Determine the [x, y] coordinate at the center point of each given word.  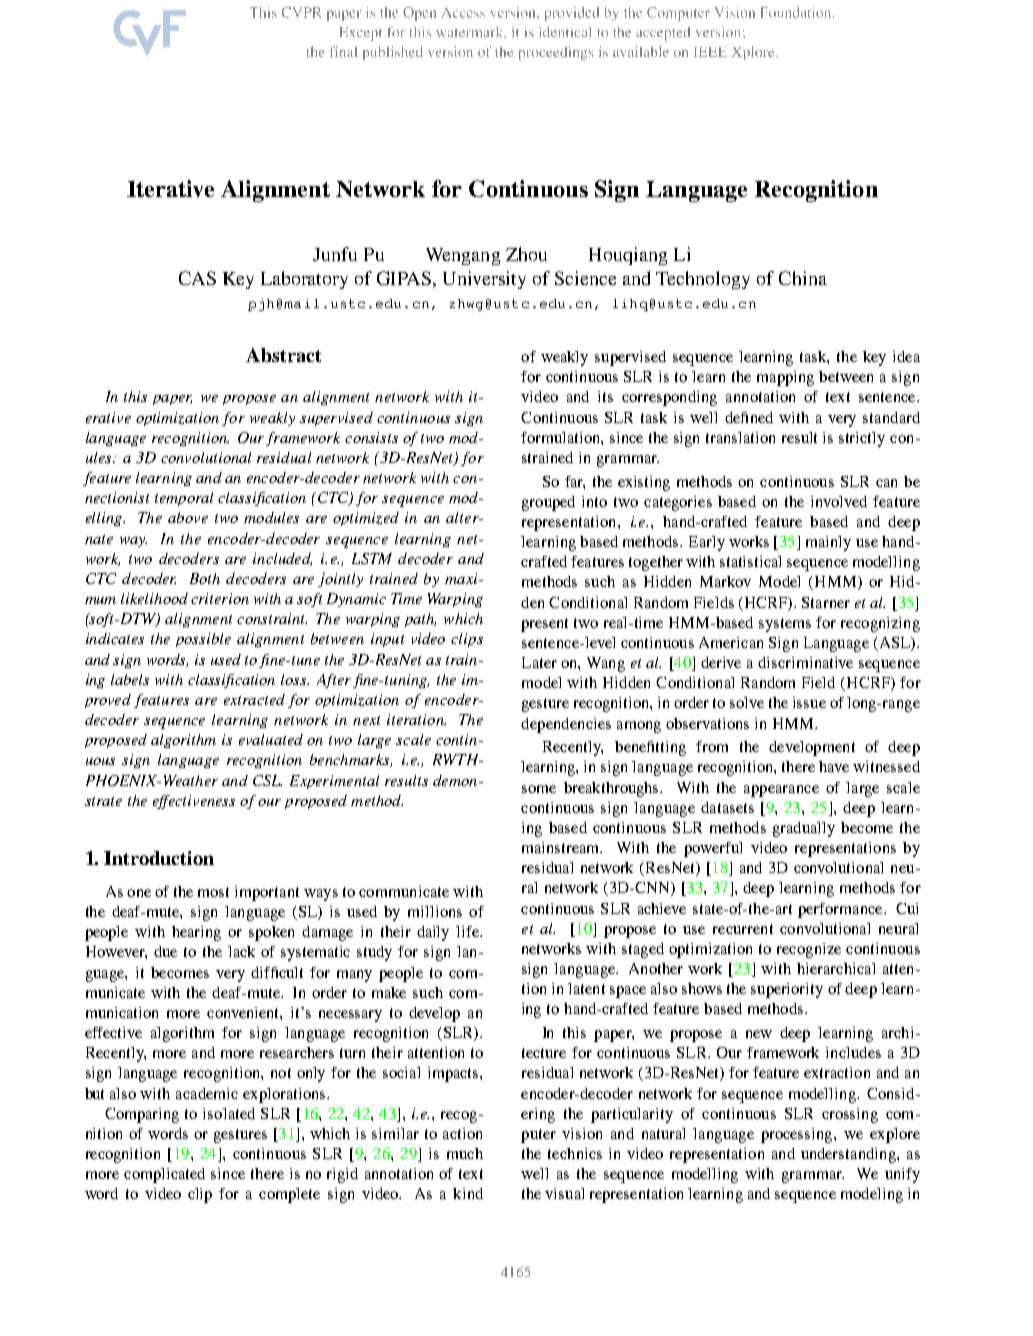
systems [785, 625]
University [484, 280]
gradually [804, 829]
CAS [197, 278]
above [188, 517]
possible [203, 640]
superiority [787, 990]
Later [539, 662]
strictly [862, 439]
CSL [267, 780]
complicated [164, 1175]
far [575, 482]
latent [586, 988]
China [803, 278]
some [539, 789]
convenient [244, 1013]
